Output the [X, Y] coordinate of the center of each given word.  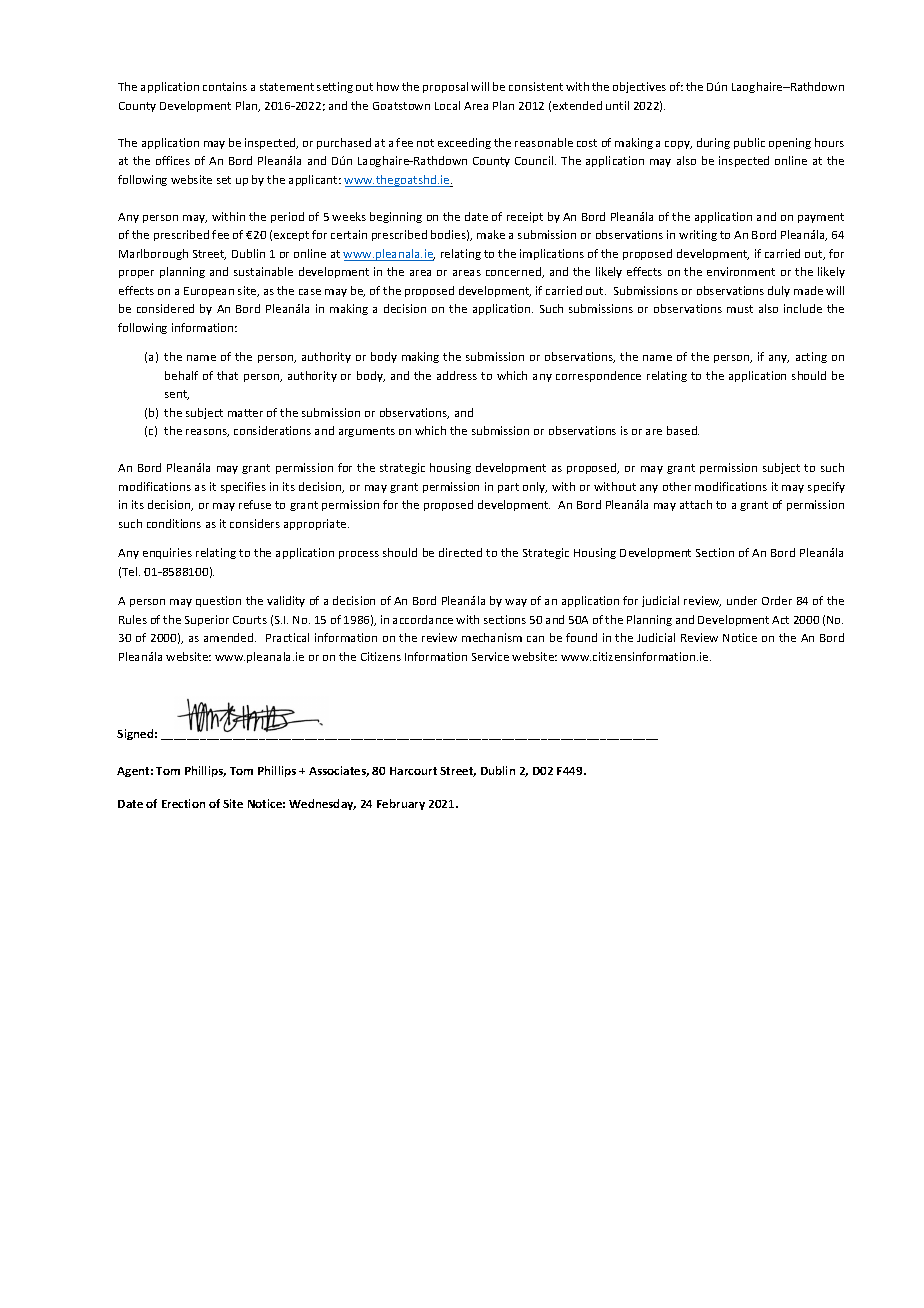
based [683, 430]
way [516, 603]
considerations [272, 430]
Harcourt [413, 771]
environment [741, 271]
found [581, 637]
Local [447, 105]
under [742, 600]
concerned [515, 272]
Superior [207, 620]
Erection [183, 803]
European [209, 292]
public [749, 143]
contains [225, 86]
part [508, 488]
